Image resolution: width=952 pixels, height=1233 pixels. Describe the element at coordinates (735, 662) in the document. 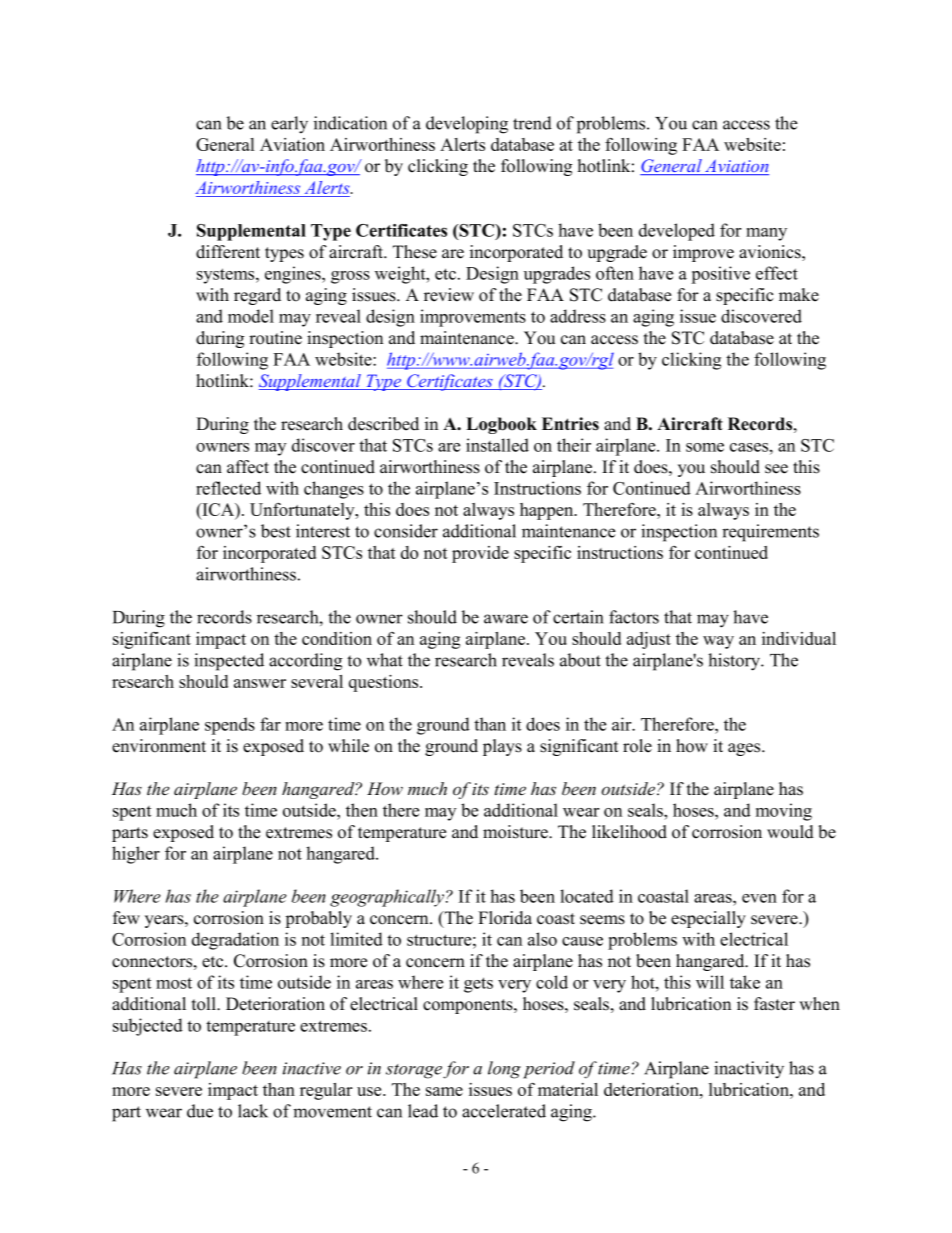

I see `history` at that location.
